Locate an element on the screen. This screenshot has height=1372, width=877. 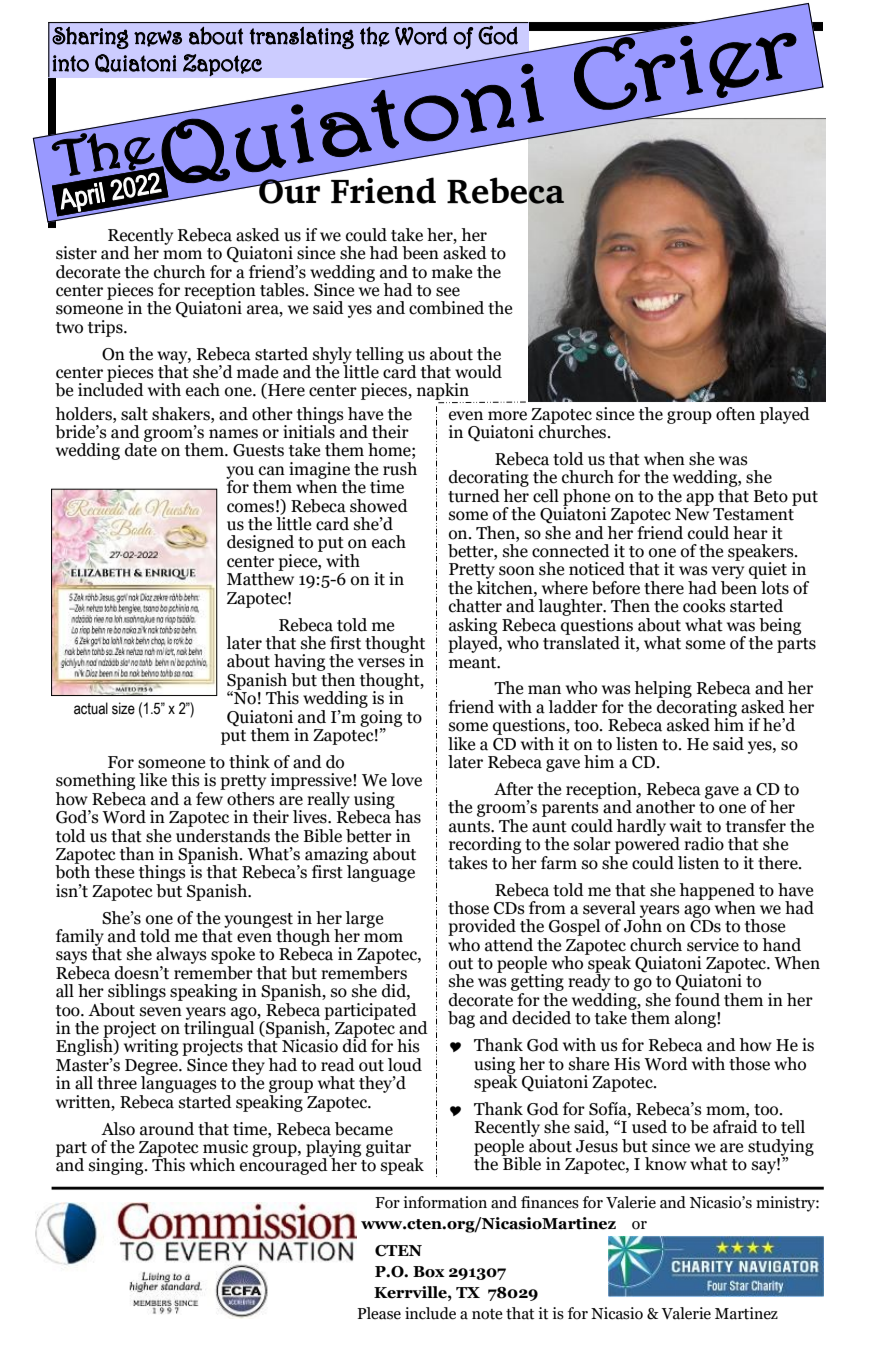
often is located at coordinates (735, 414).
